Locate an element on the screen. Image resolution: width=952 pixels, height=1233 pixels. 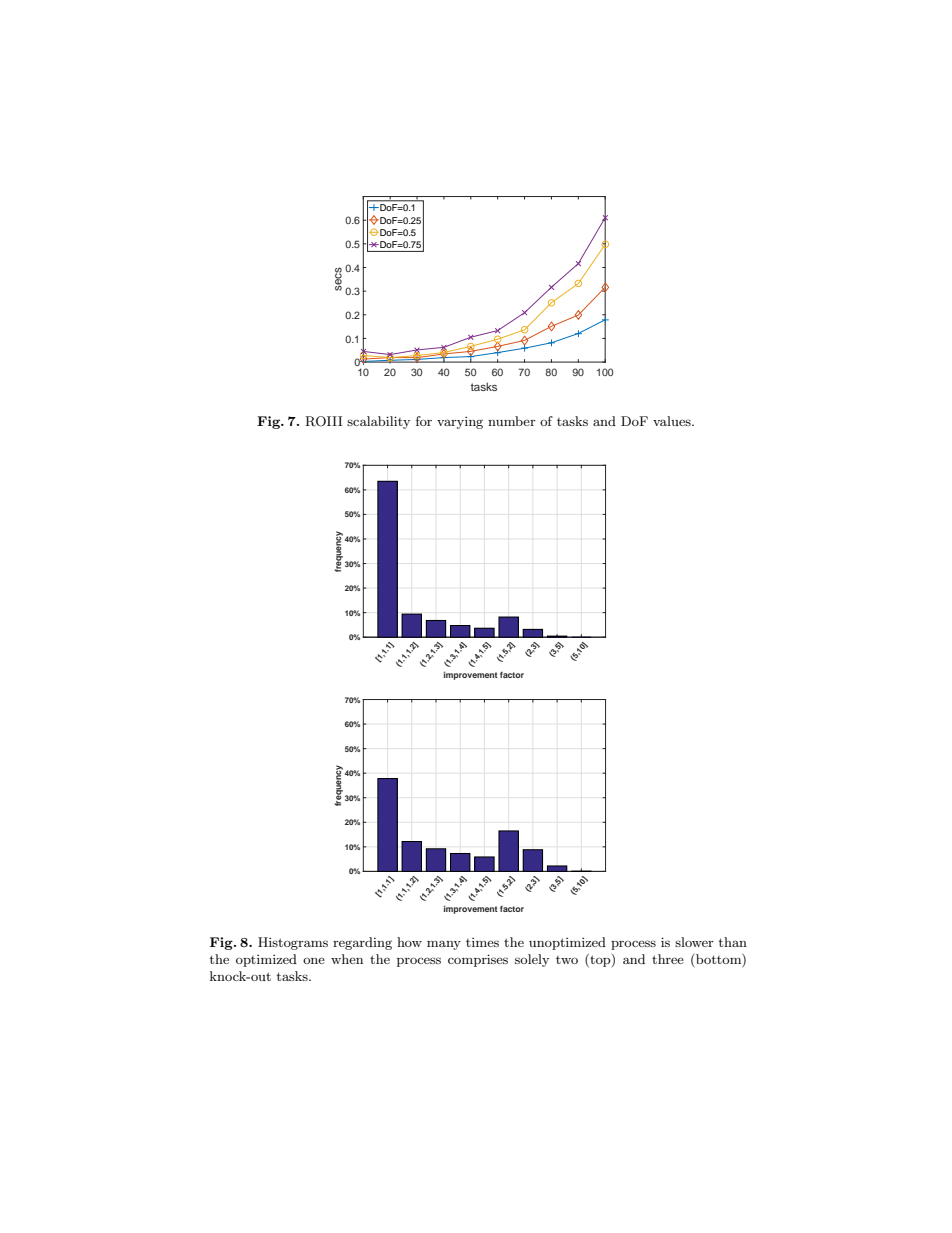
regarding is located at coordinates (362, 943).
